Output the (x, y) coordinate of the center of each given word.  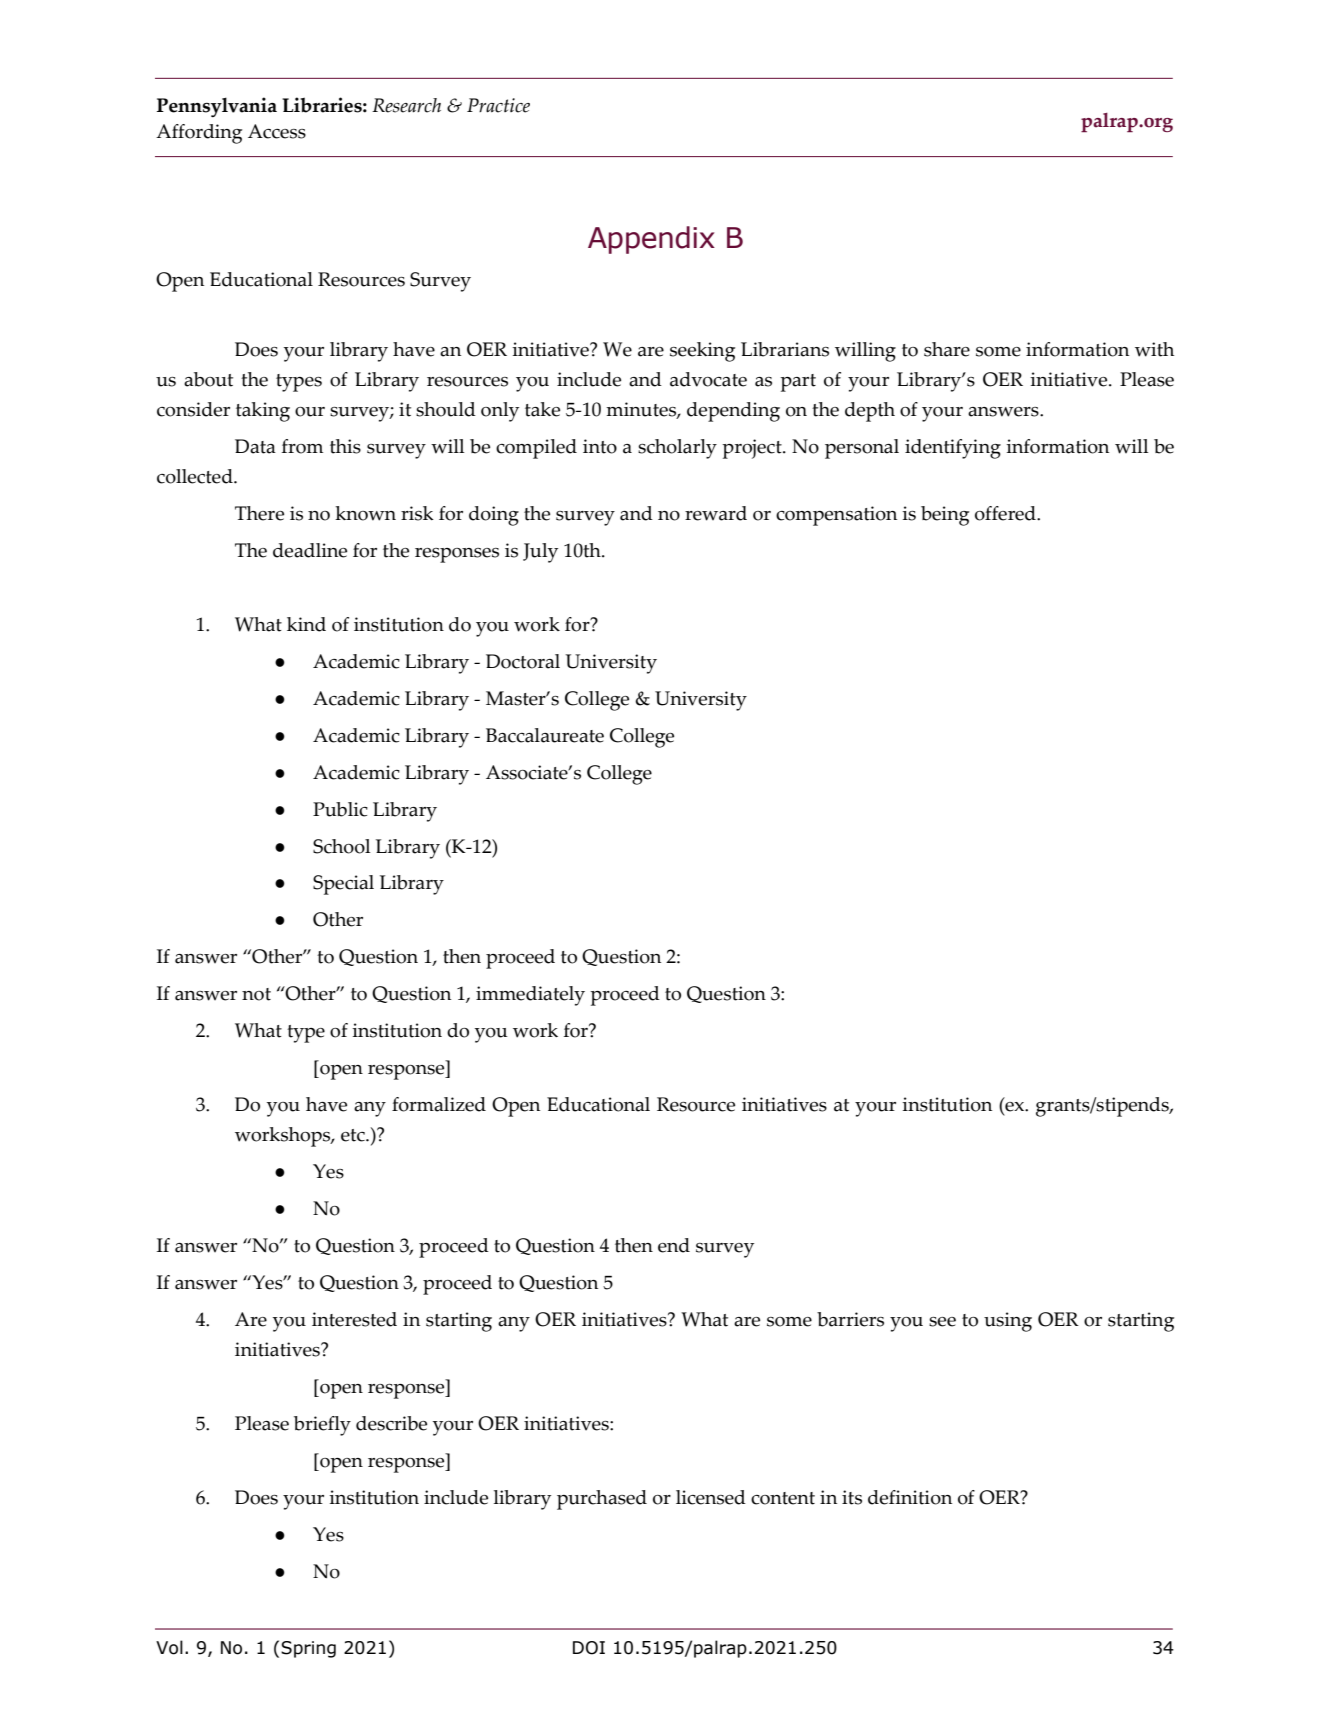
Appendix (651, 240)
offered (1006, 513)
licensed (711, 1497)
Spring (308, 1649)
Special (343, 885)
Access (277, 131)
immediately (530, 996)
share (947, 349)
